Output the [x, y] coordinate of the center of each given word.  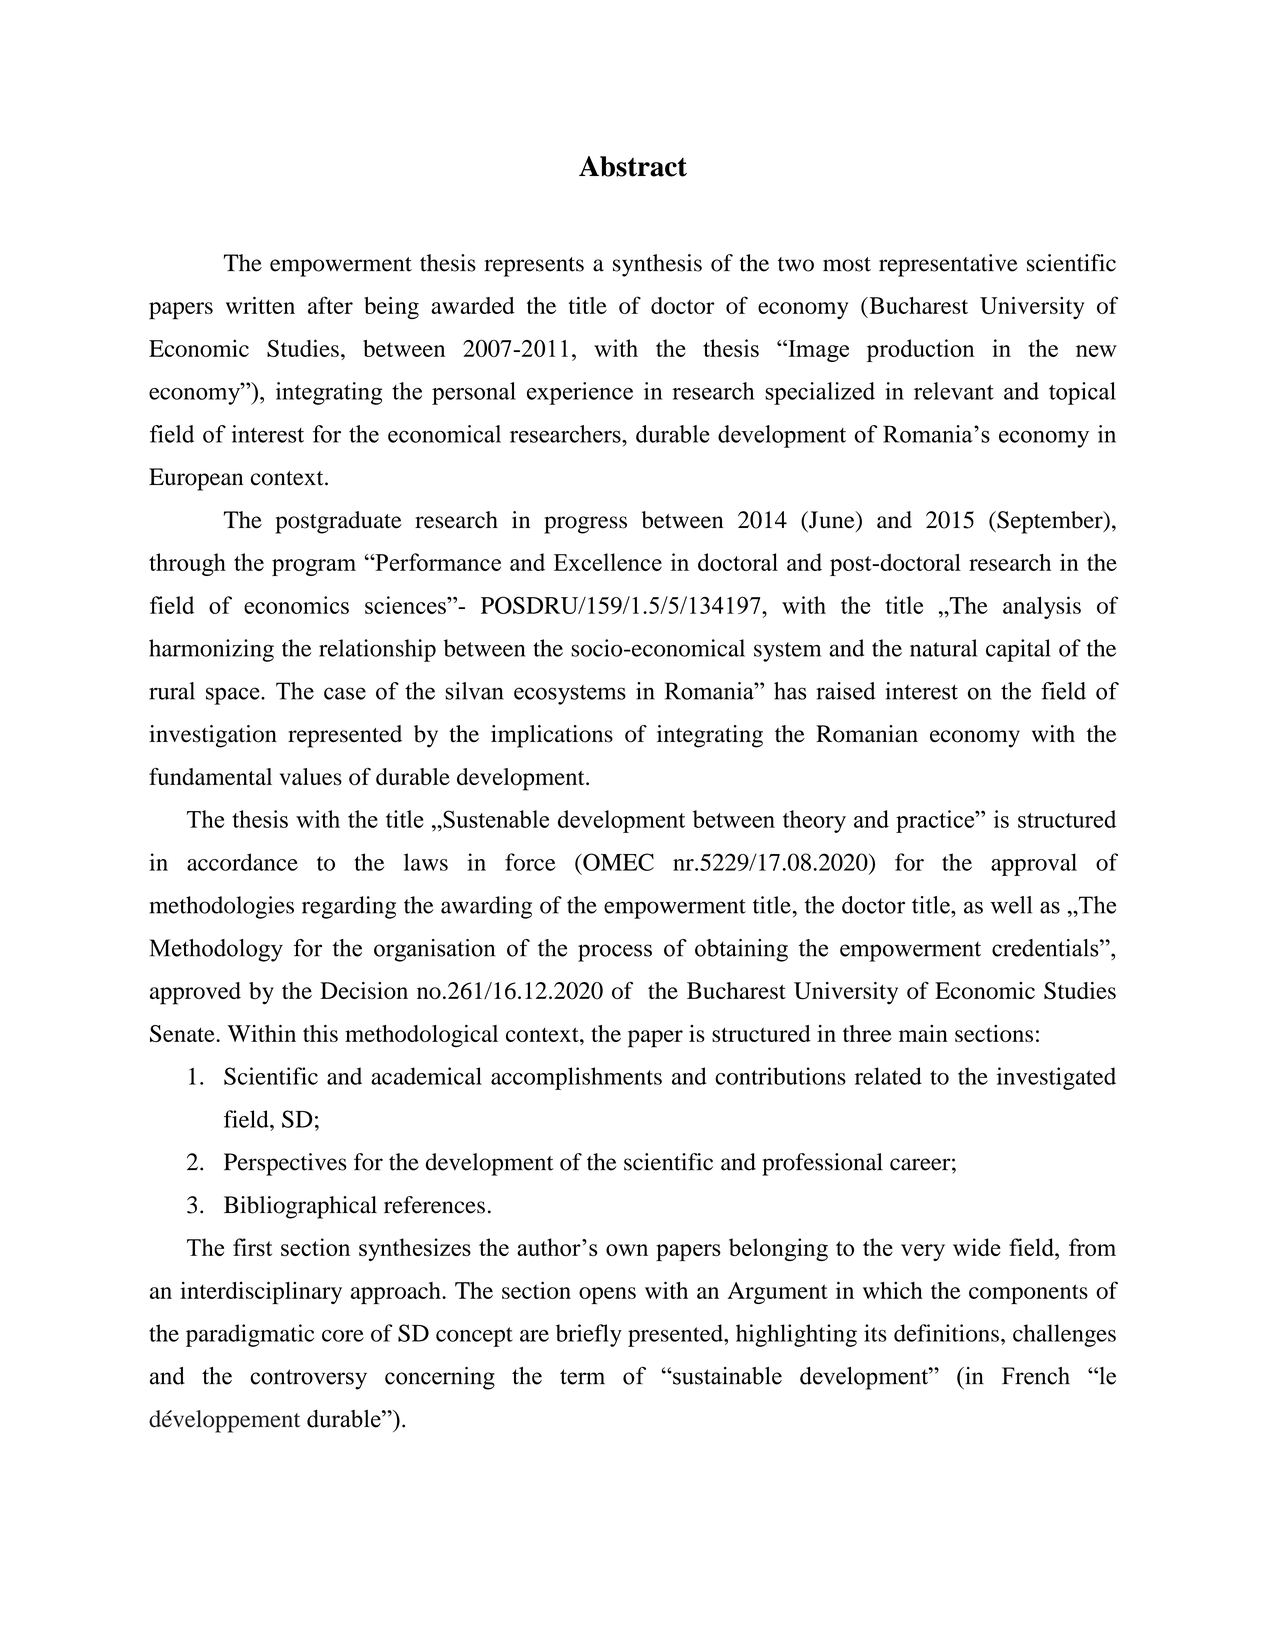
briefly [589, 1335]
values [311, 777]
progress [585, 525]
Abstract [633, 166]
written [260, 305]
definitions [946, 1333]
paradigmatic [250, 1335]
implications [552, 736]
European [196, 479]
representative [948, 265]
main [923, 1033]
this [320, 1033]
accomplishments [576, 1078]
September [1050, 522]
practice [936, 821]
